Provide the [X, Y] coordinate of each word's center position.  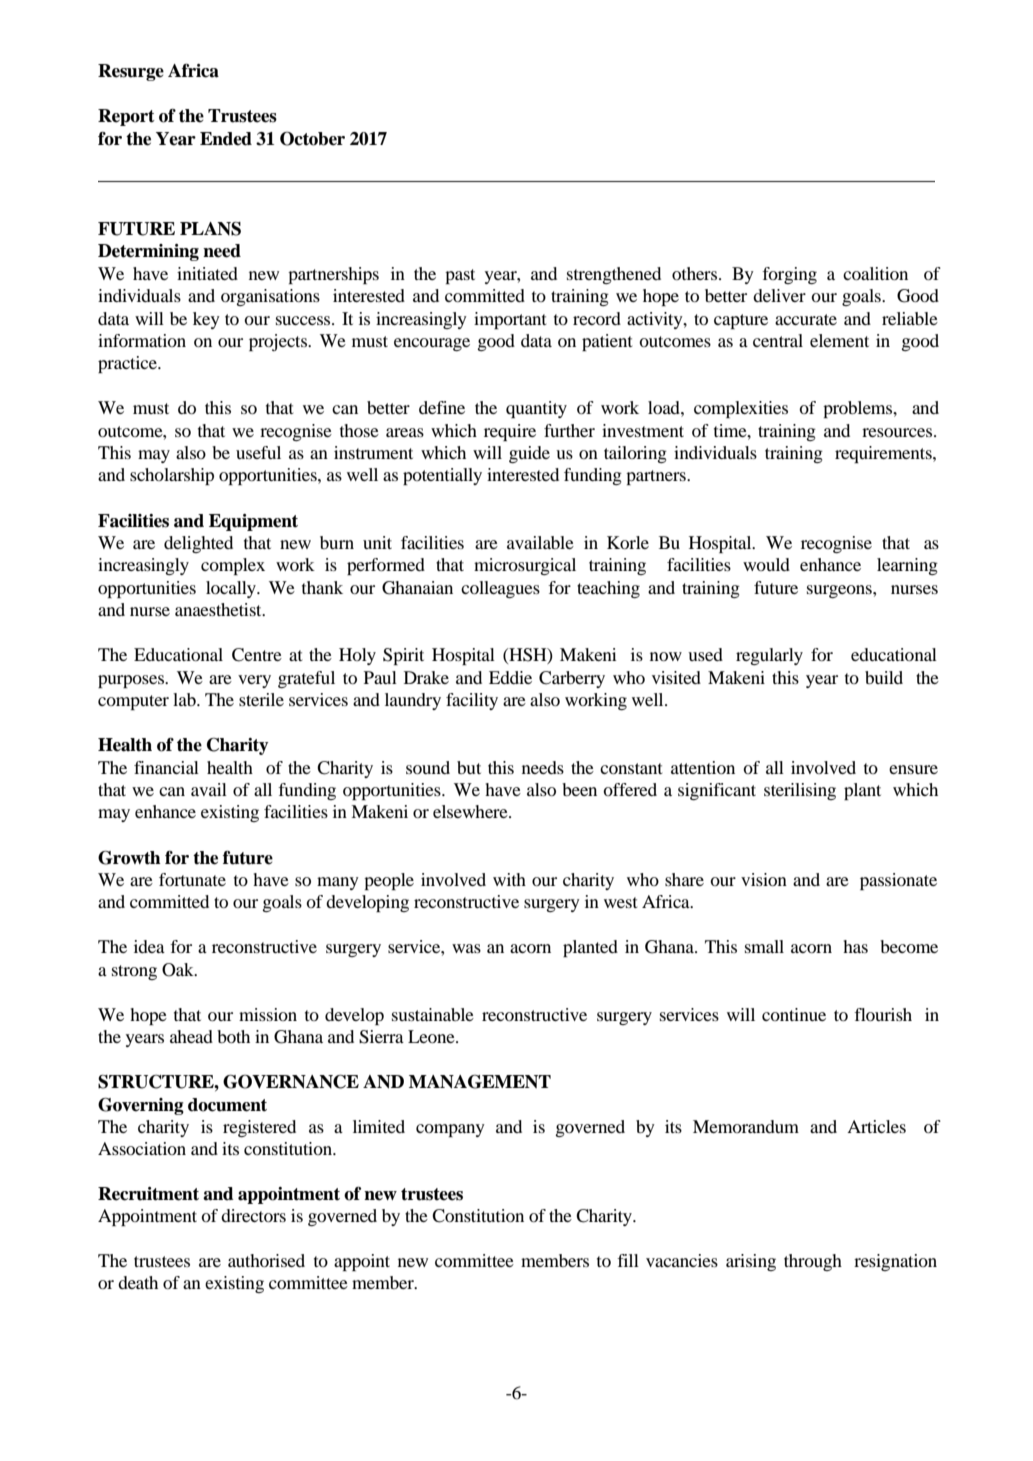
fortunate [192, 879]
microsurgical [525, 566]
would [766, 564]
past [460, 276]
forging [789, 275]
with [509, 879]
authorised [266, 1260]
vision [764, 879]
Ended [226, 139]
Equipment [253, 522]
